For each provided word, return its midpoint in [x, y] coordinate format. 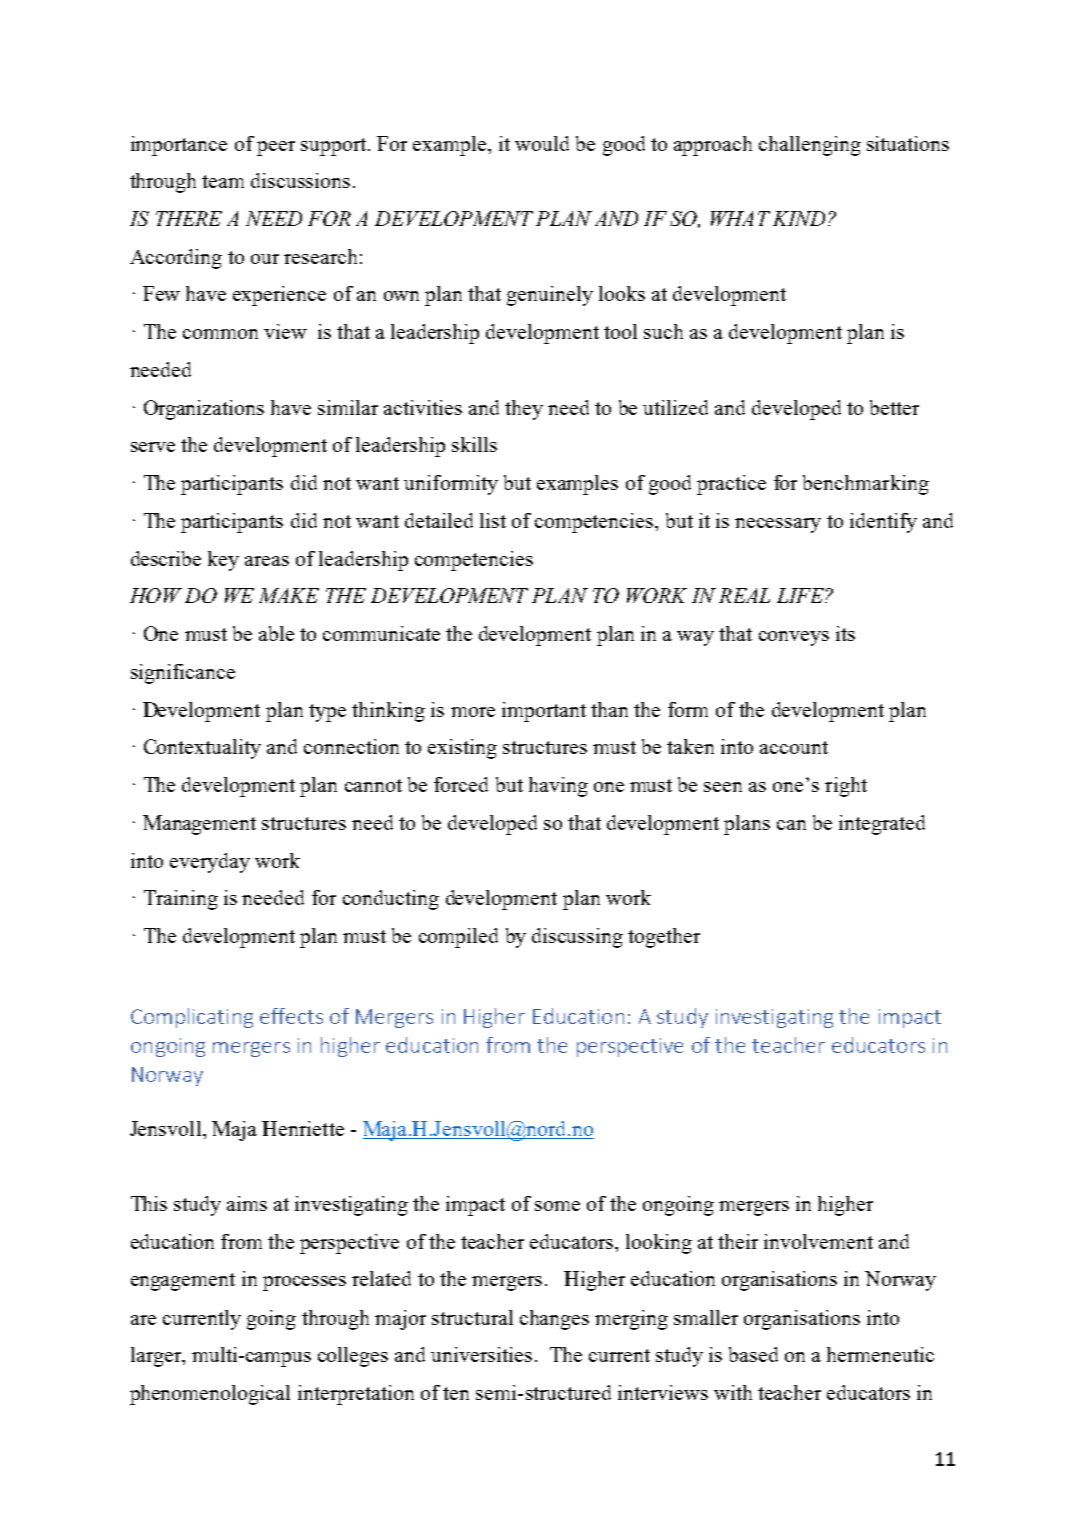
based [753, 1354]
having [558, 787]
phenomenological [210, 1395]
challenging [810, 146]
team [223, 181]
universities [481, 1354]
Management [199, 825]
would [542, 143]
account [794, 747]
